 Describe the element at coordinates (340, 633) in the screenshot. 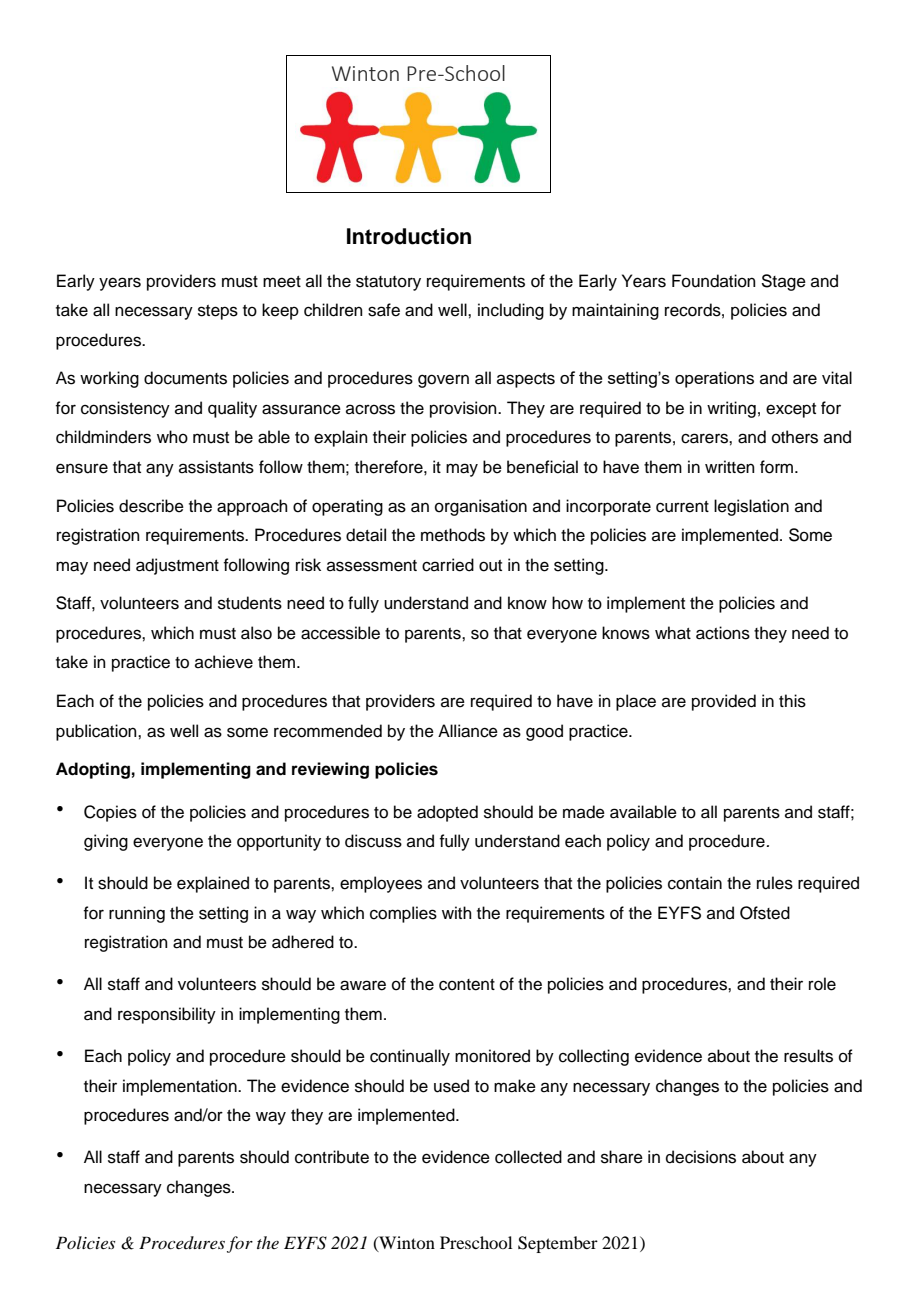

I see `accessible` at that location.
